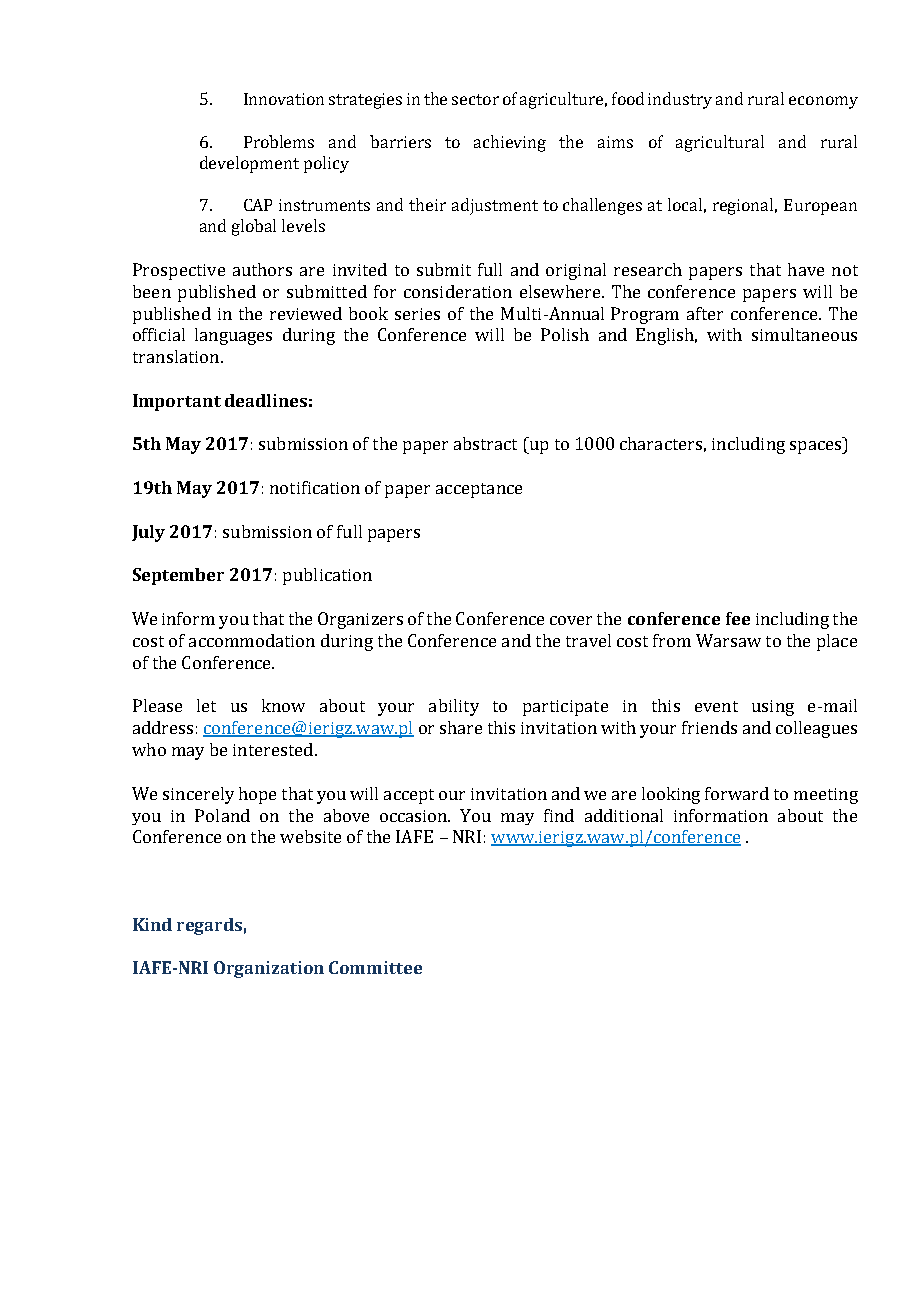 Image resolution: width=924 pixels, height=1308 pixels. What do you see at coordinates (279, 141) in the screenshot?
I see `Problems` at bounding box center [279, 141].
